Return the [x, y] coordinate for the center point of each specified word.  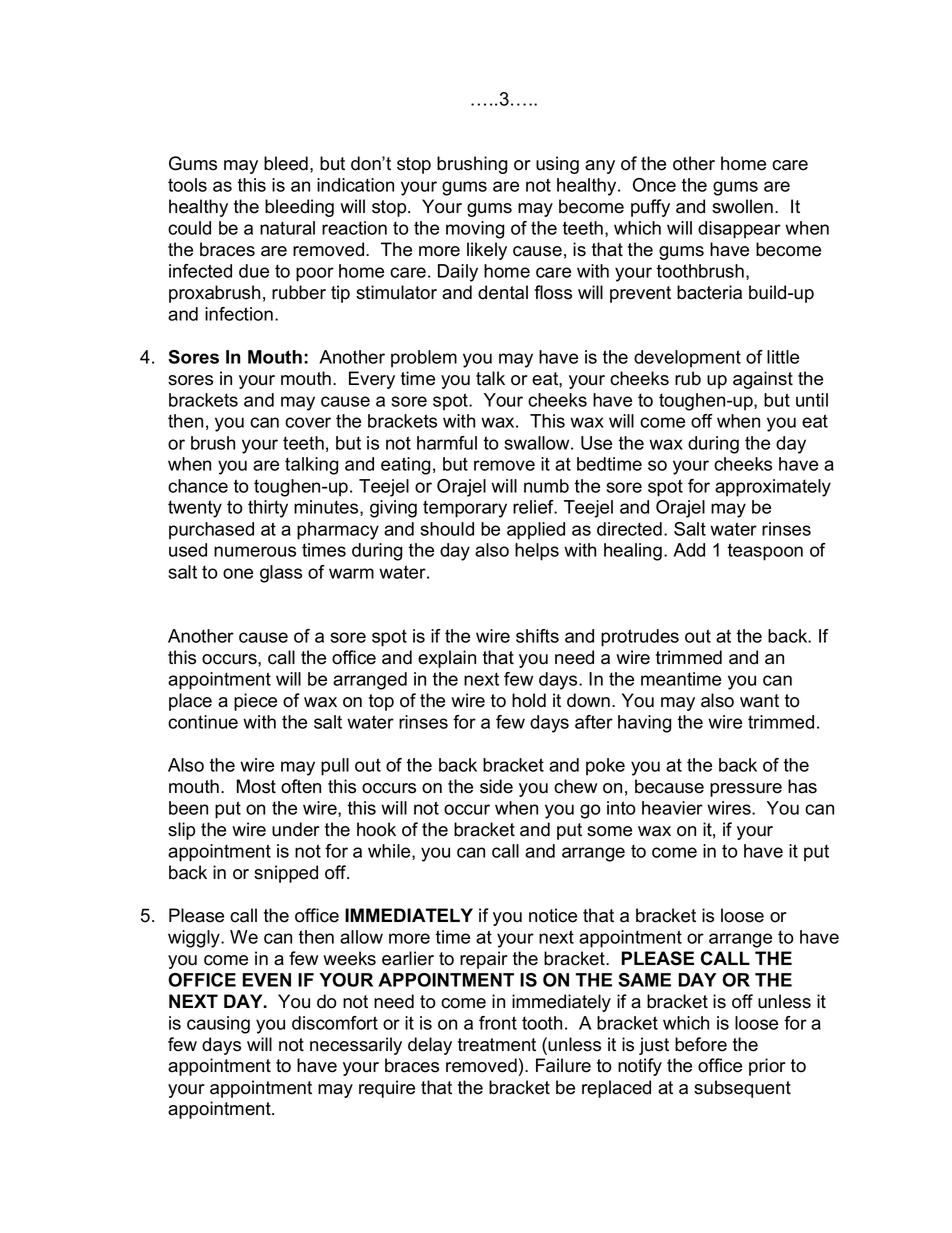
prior [767, 1067]
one [238, 573]
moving [475, 230]
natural [287, 228]
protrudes [640, 638]
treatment [497, 1045]
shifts [537, 636]
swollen [742, 206]
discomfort [335, 1023]
